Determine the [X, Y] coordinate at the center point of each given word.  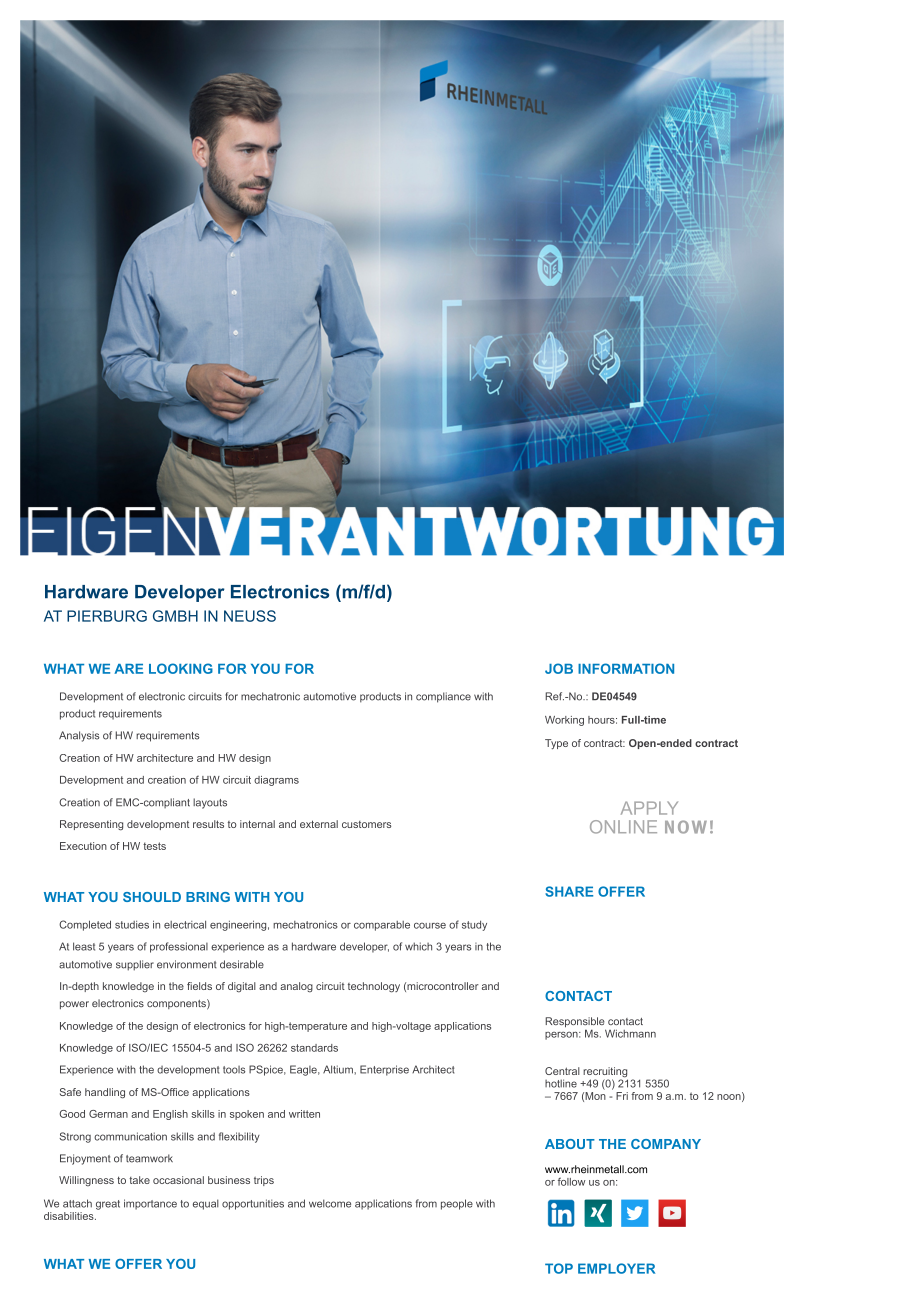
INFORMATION [626, 668]
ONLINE [623, 827]
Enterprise [384, 1070]
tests [154, 846]
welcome [330, 1203]
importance [150, 1204]
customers [366, 824]
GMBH [175, 616]
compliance [443, 697]
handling [105, 1093]
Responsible [575, 1023]
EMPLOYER [616, 1268]
